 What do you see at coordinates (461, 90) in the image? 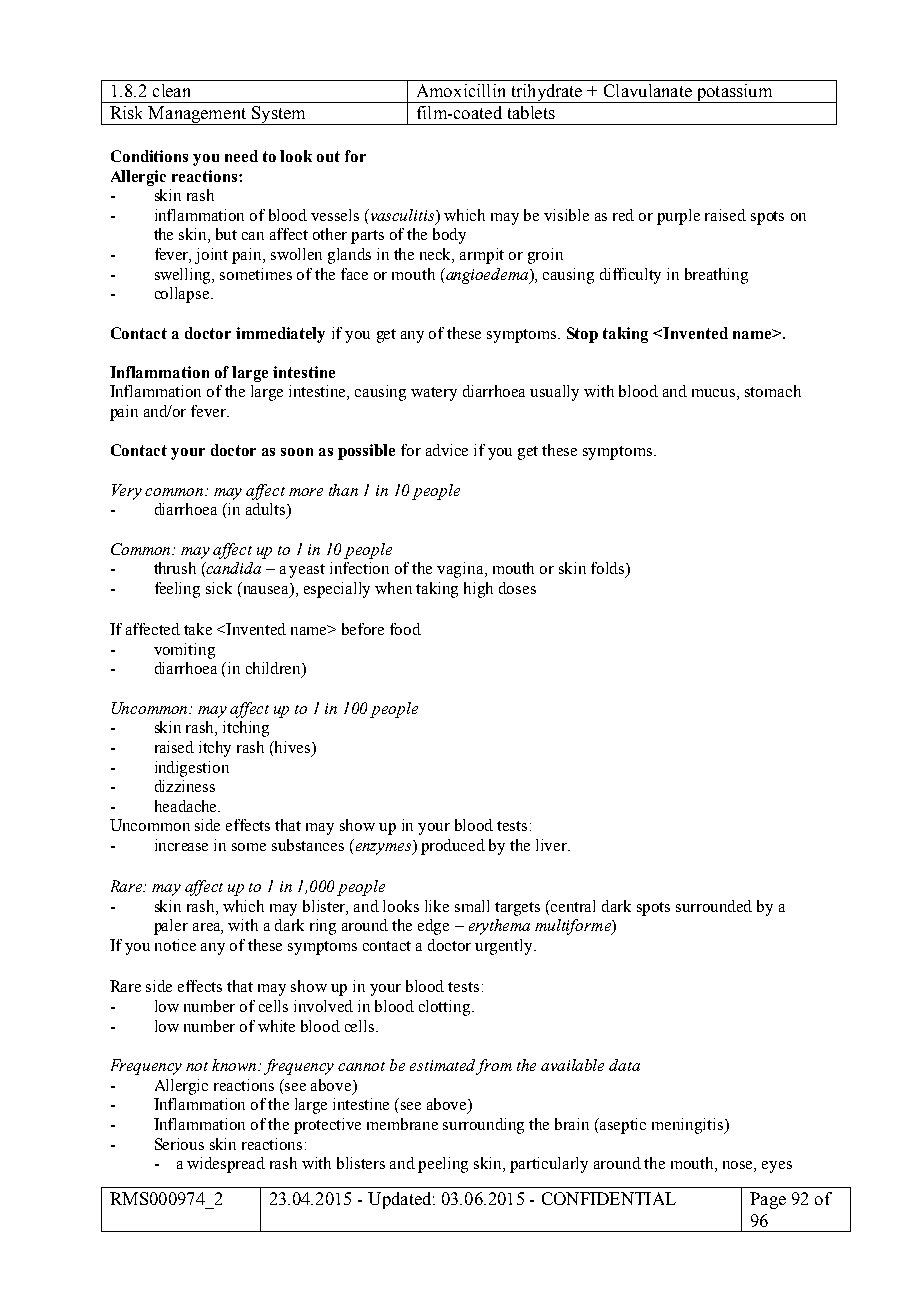
I see `Amoxicillin` at bounding box center [461, 90].
